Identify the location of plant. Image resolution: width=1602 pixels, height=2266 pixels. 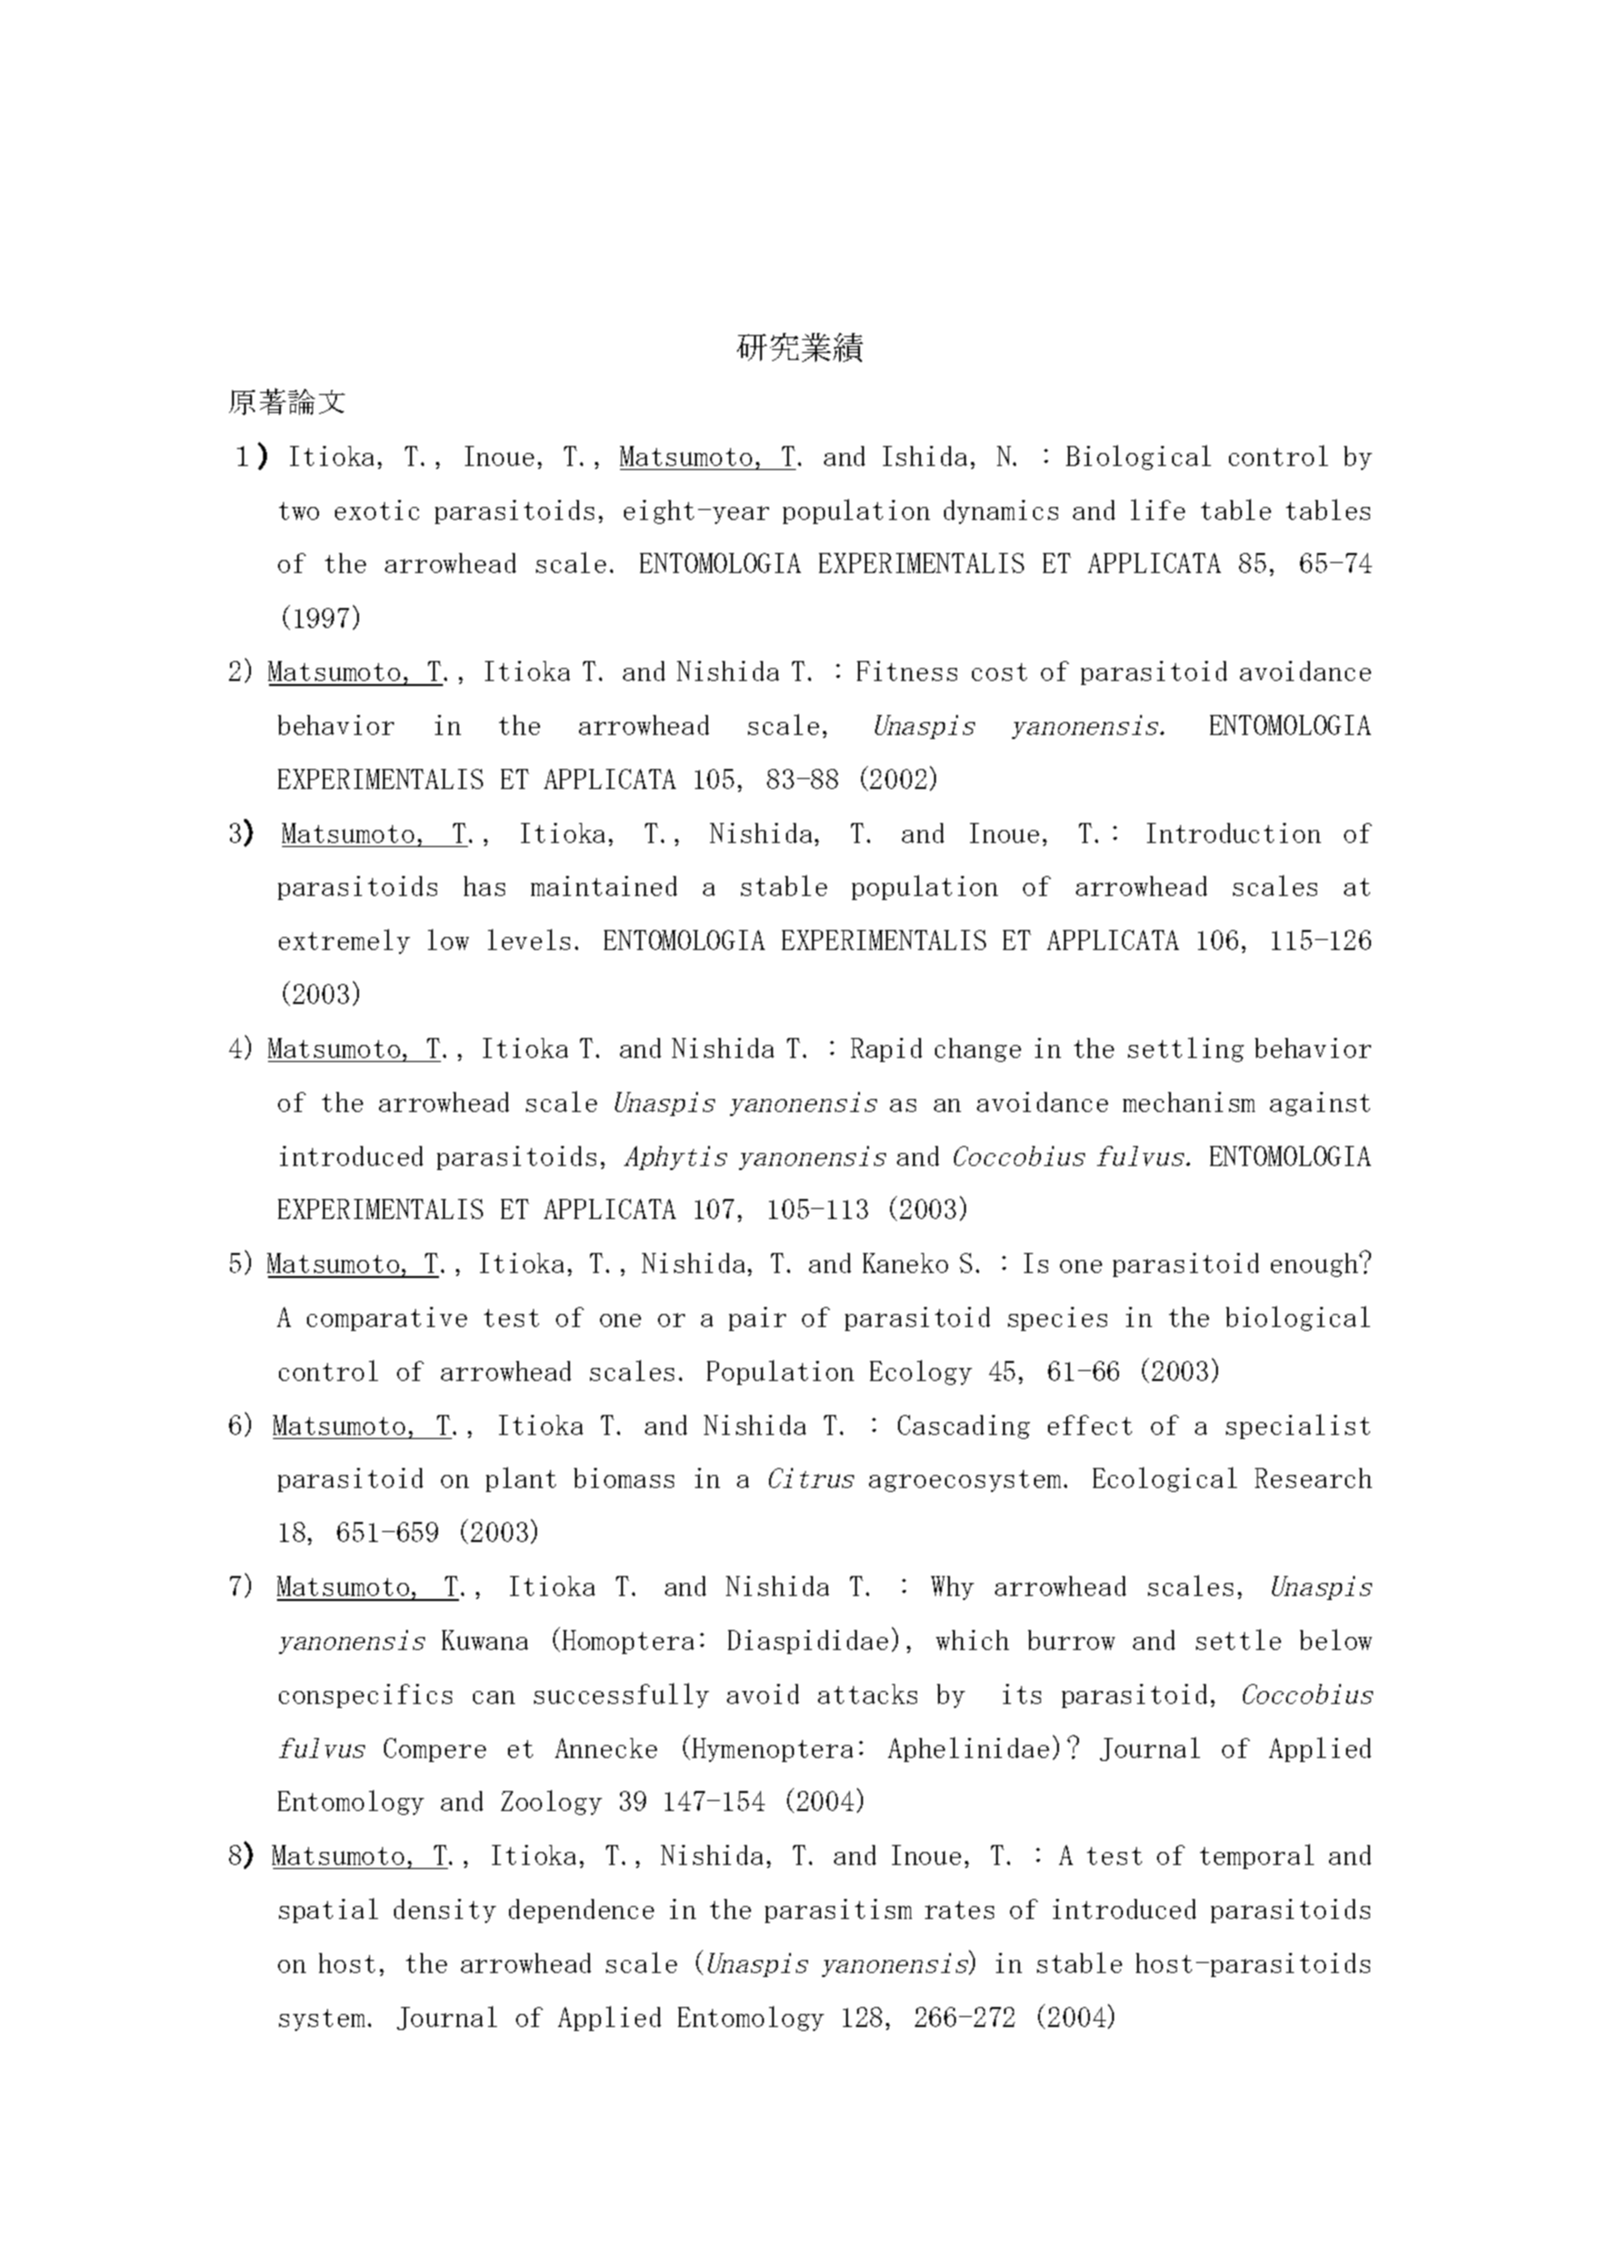
(521, 1479).
